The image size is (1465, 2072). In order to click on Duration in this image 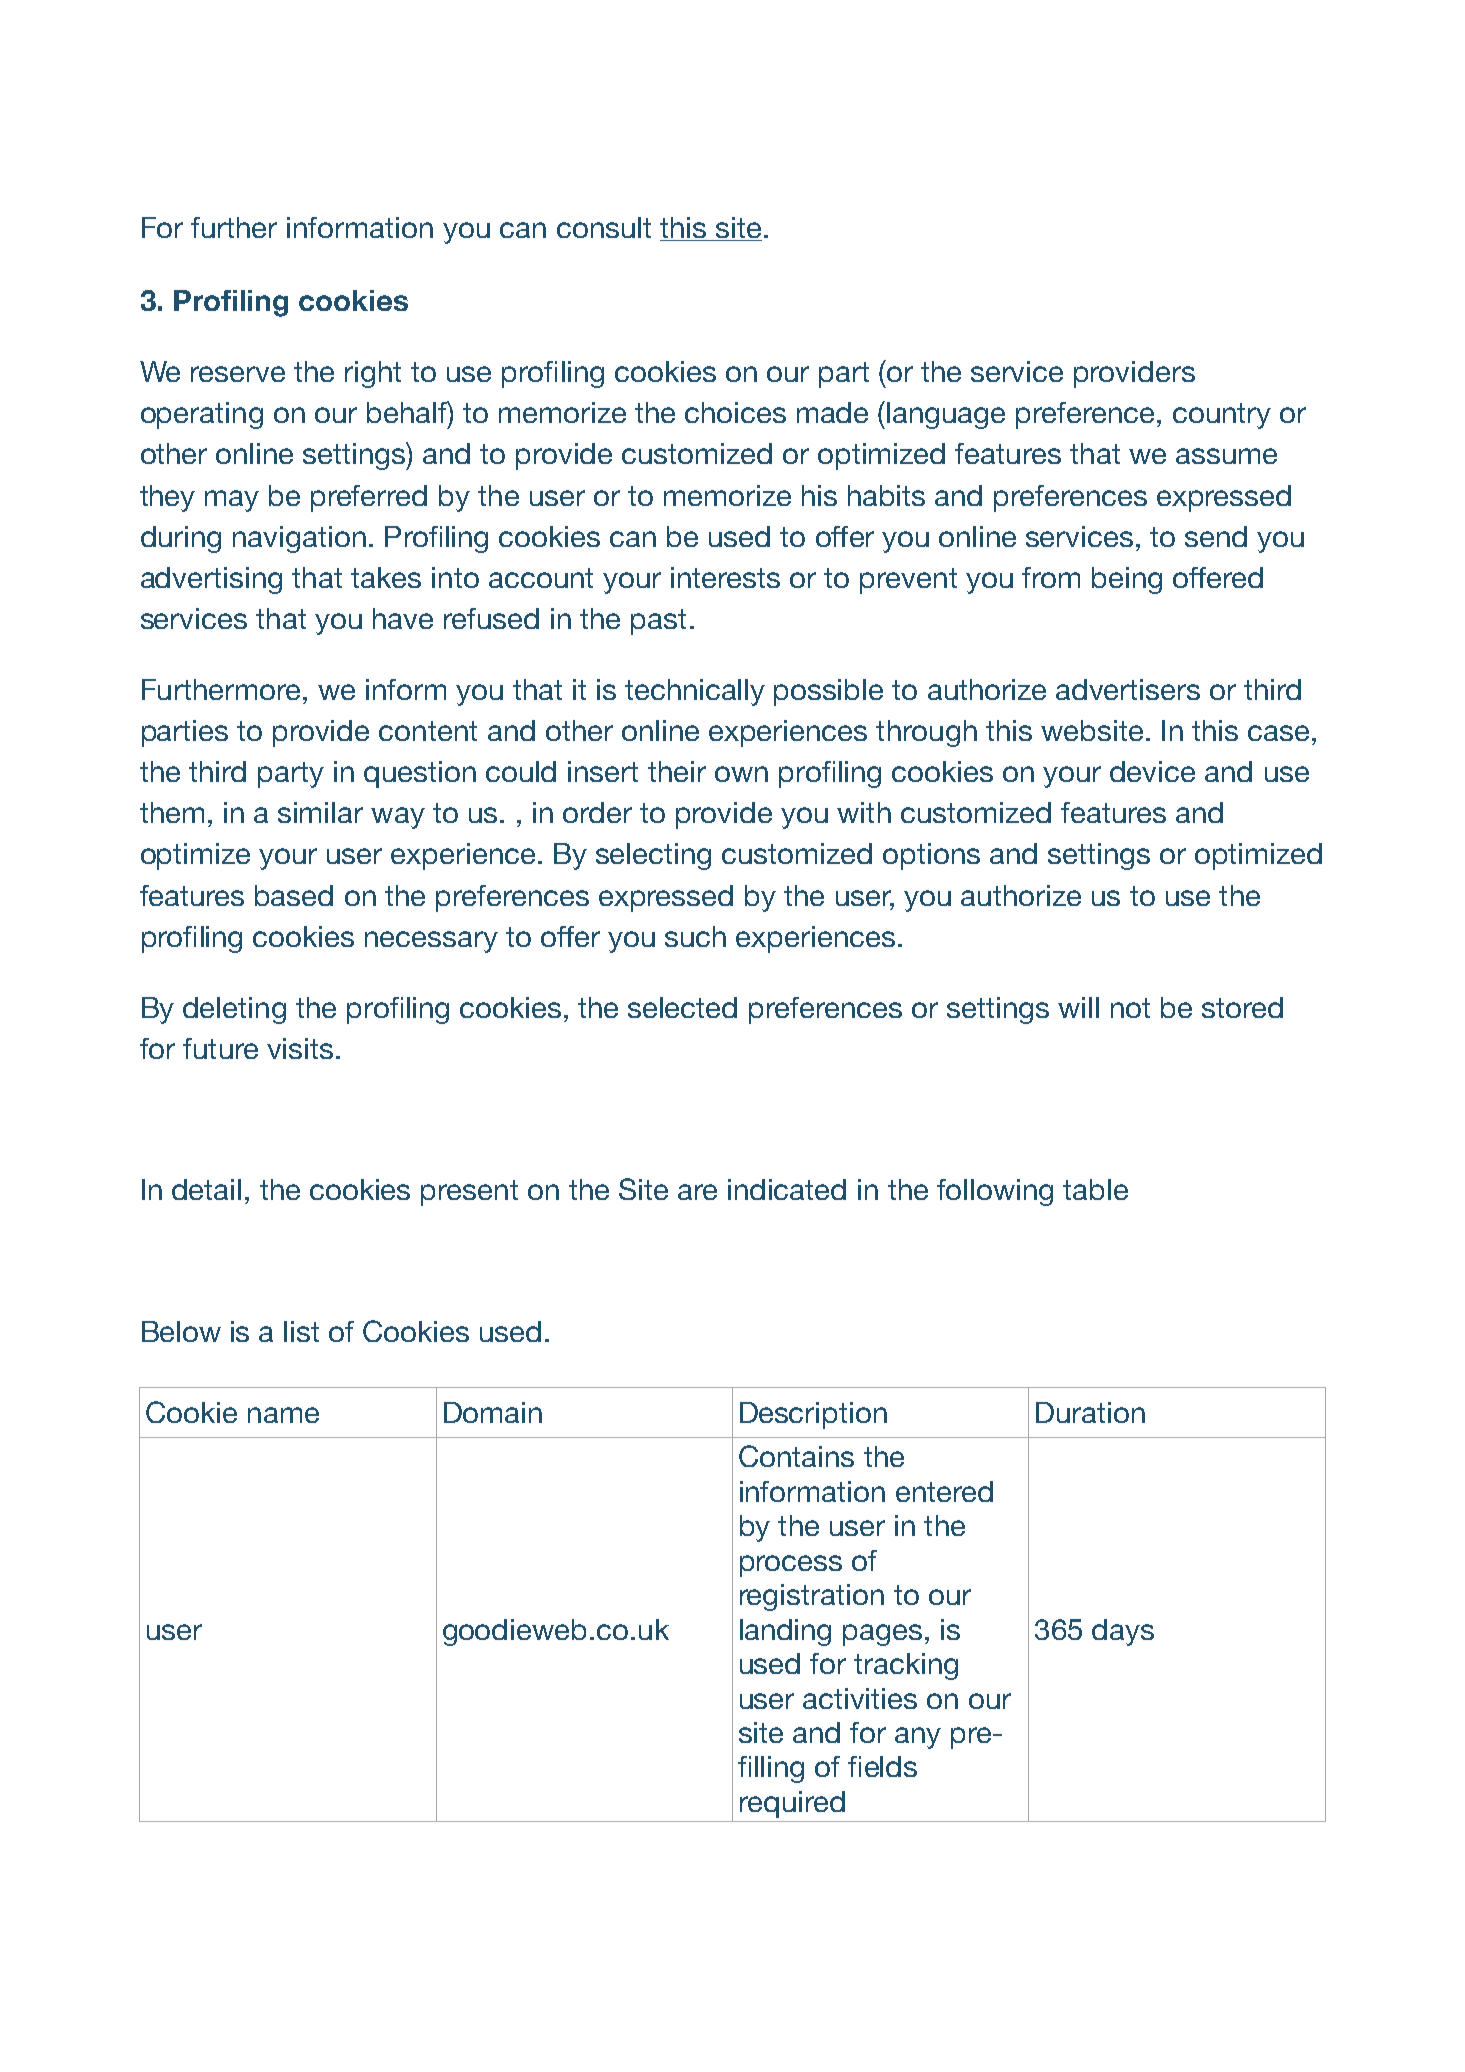, I will do `click(1090, 1412)`.
